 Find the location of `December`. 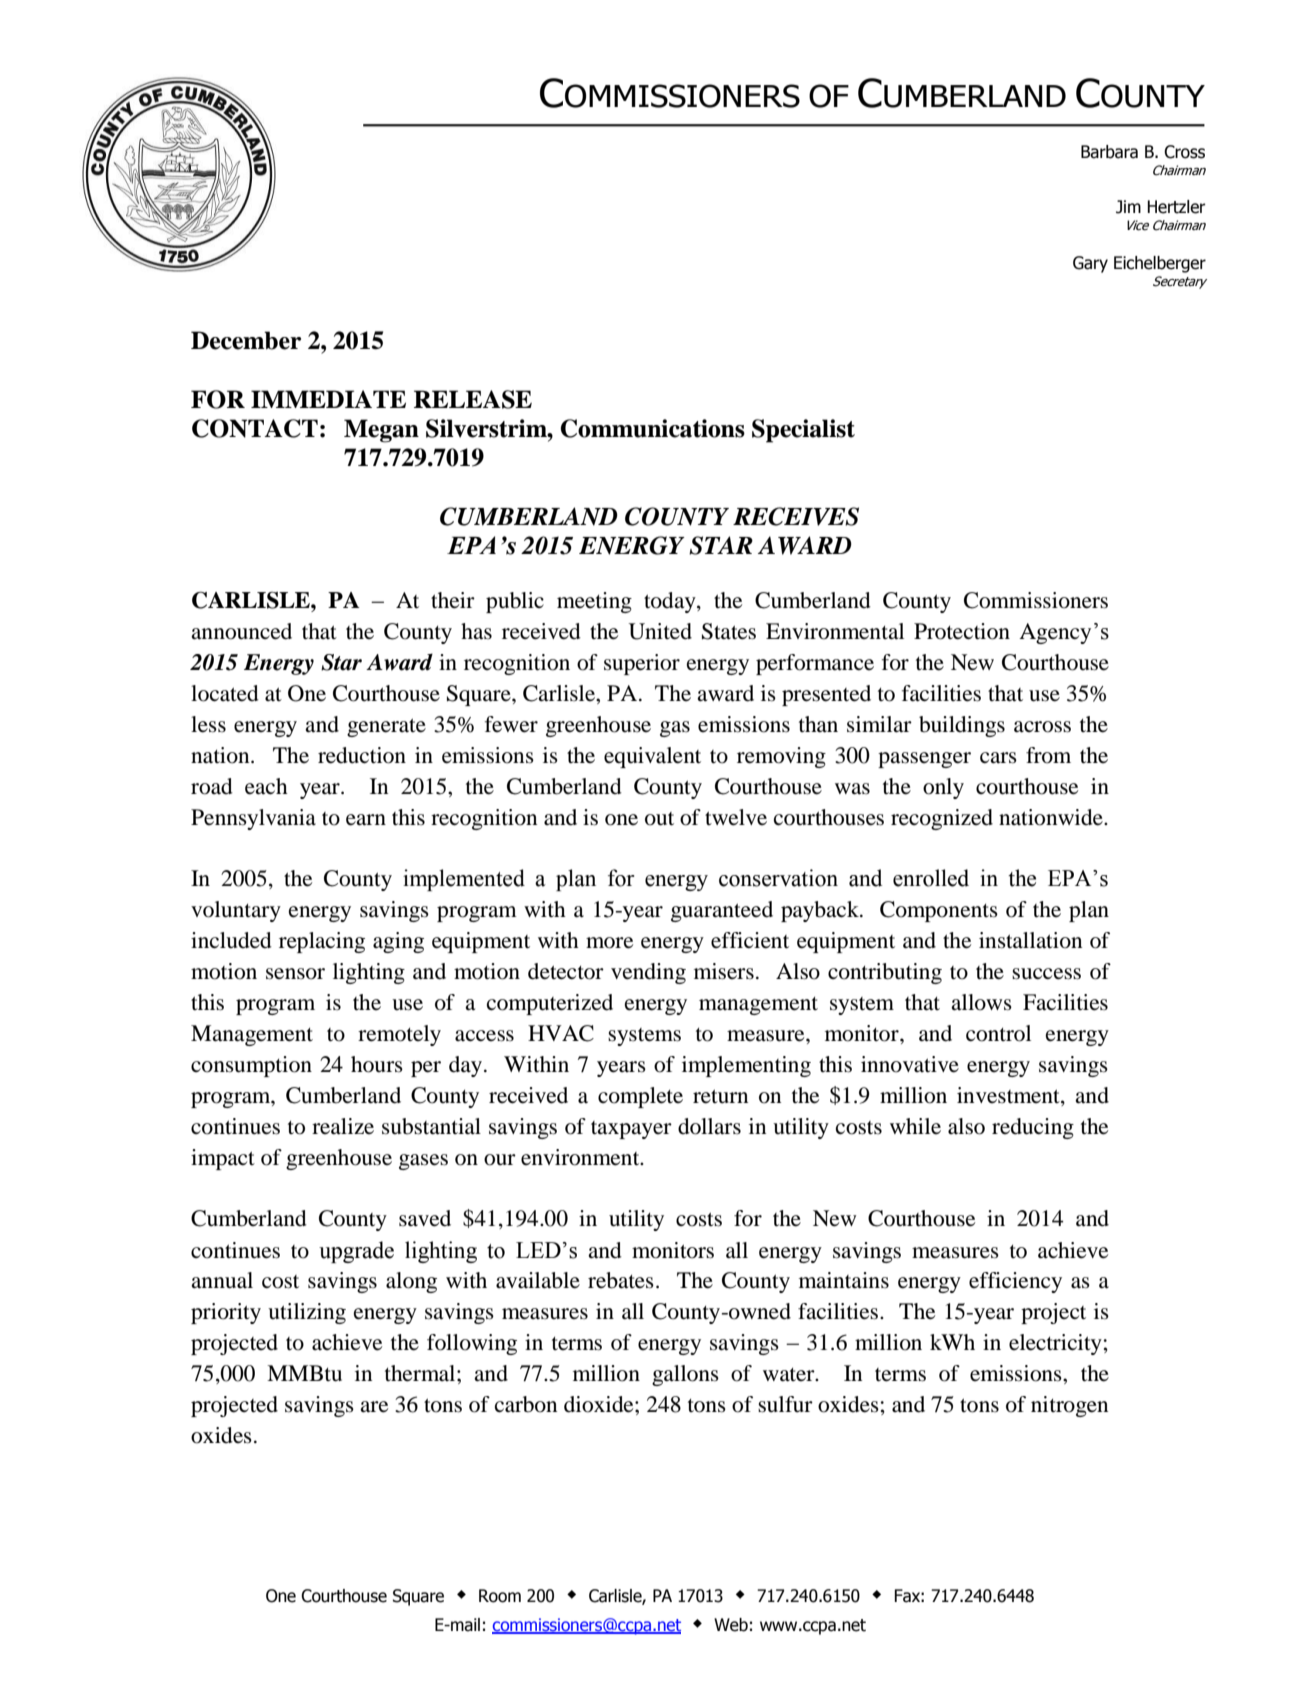

December is located at coordinates (246, 340).
